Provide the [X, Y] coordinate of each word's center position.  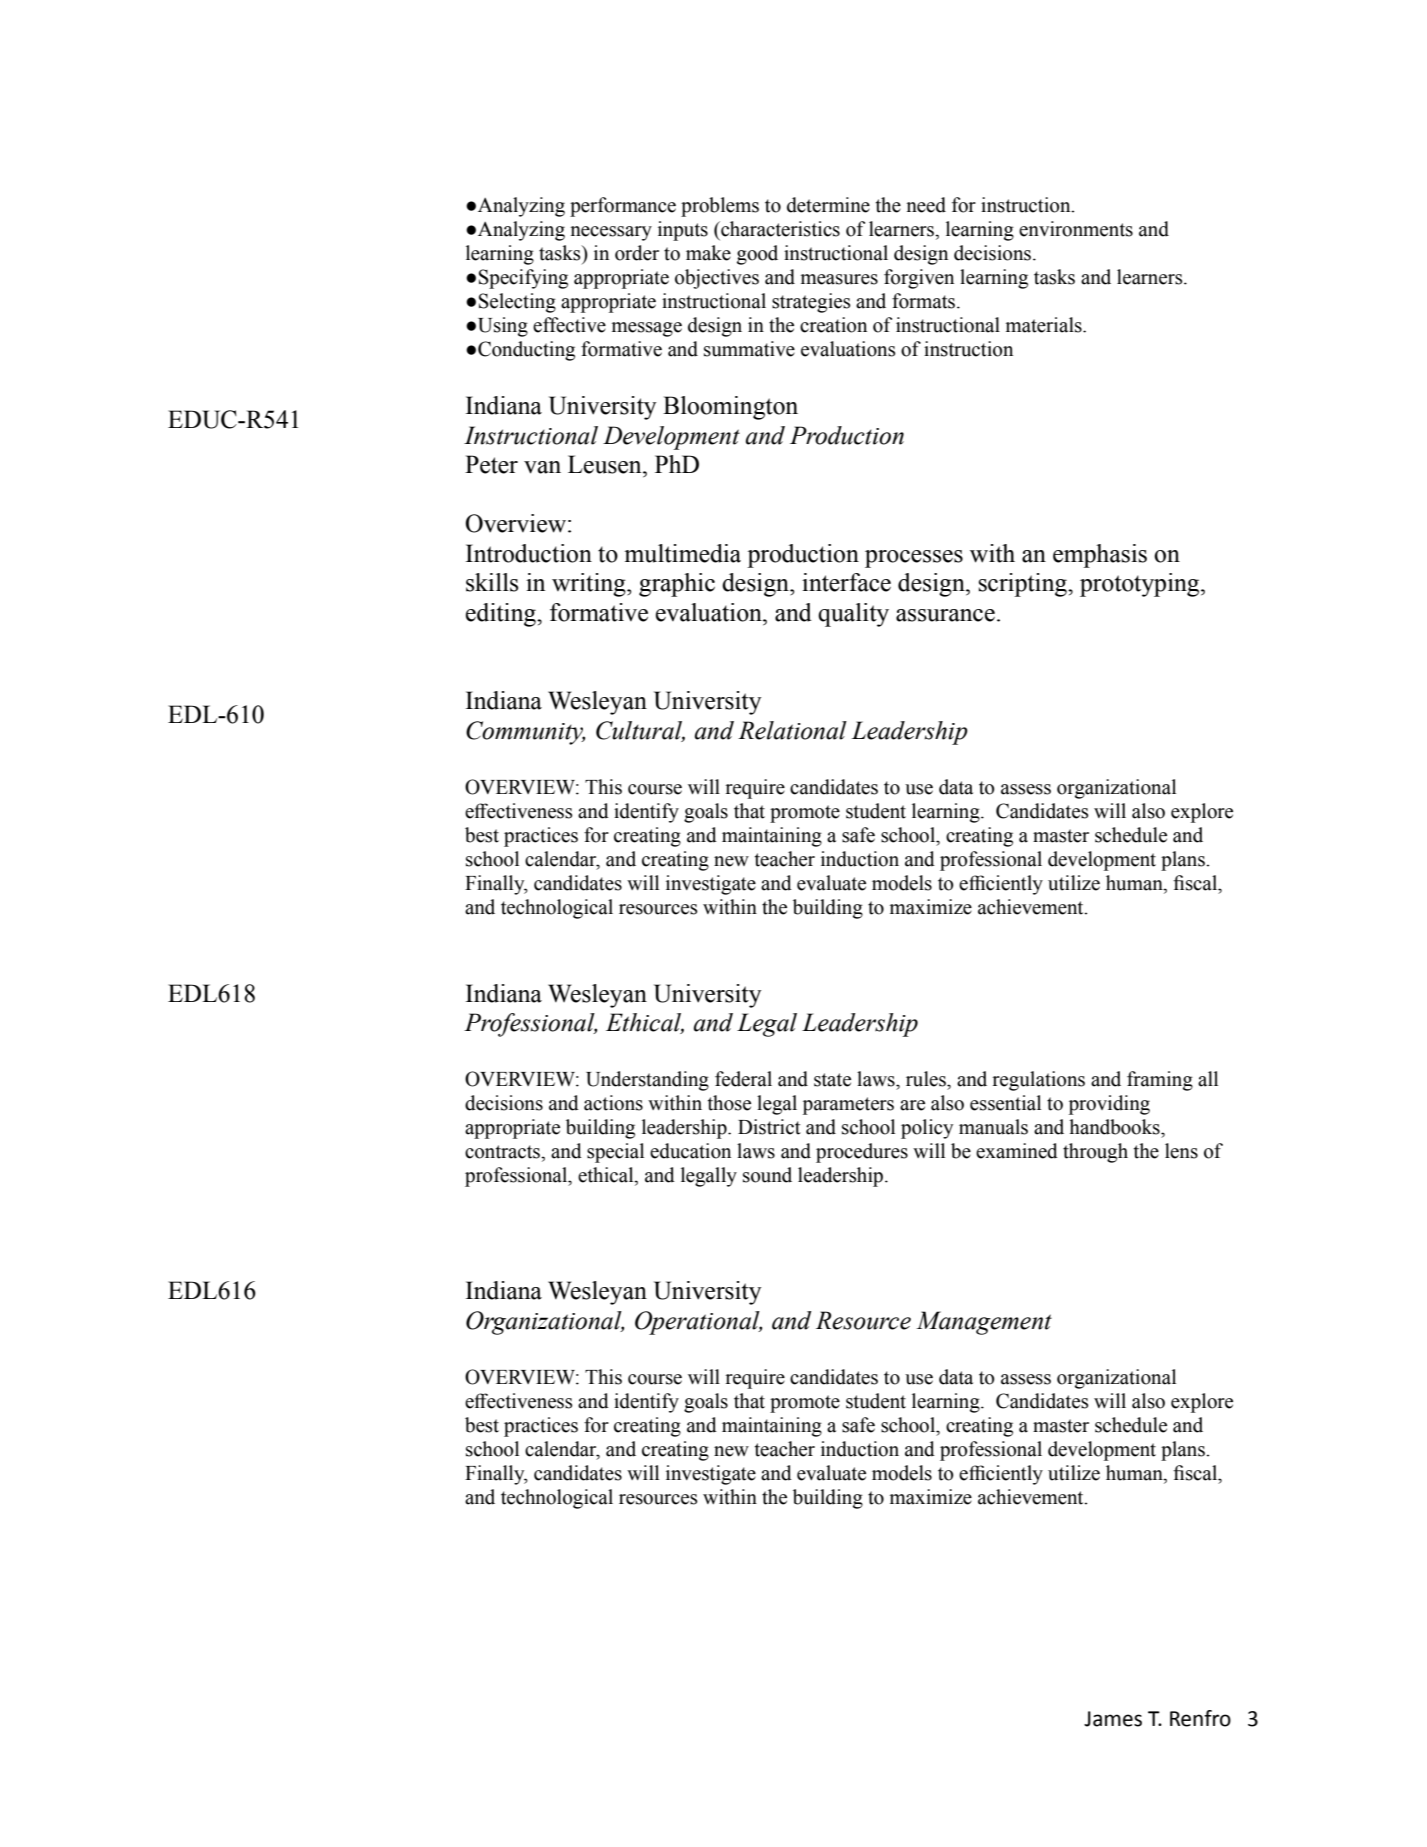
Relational [792, 730]
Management [984, 1323]
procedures [862, 1153]
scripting [1024, 585]
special [615, 1153]
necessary [611, 233]
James [1113, 1719]
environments [1076, 229]
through [1095, 1153]
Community [525, 733]
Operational [698, 1323]
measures [839, 279]
